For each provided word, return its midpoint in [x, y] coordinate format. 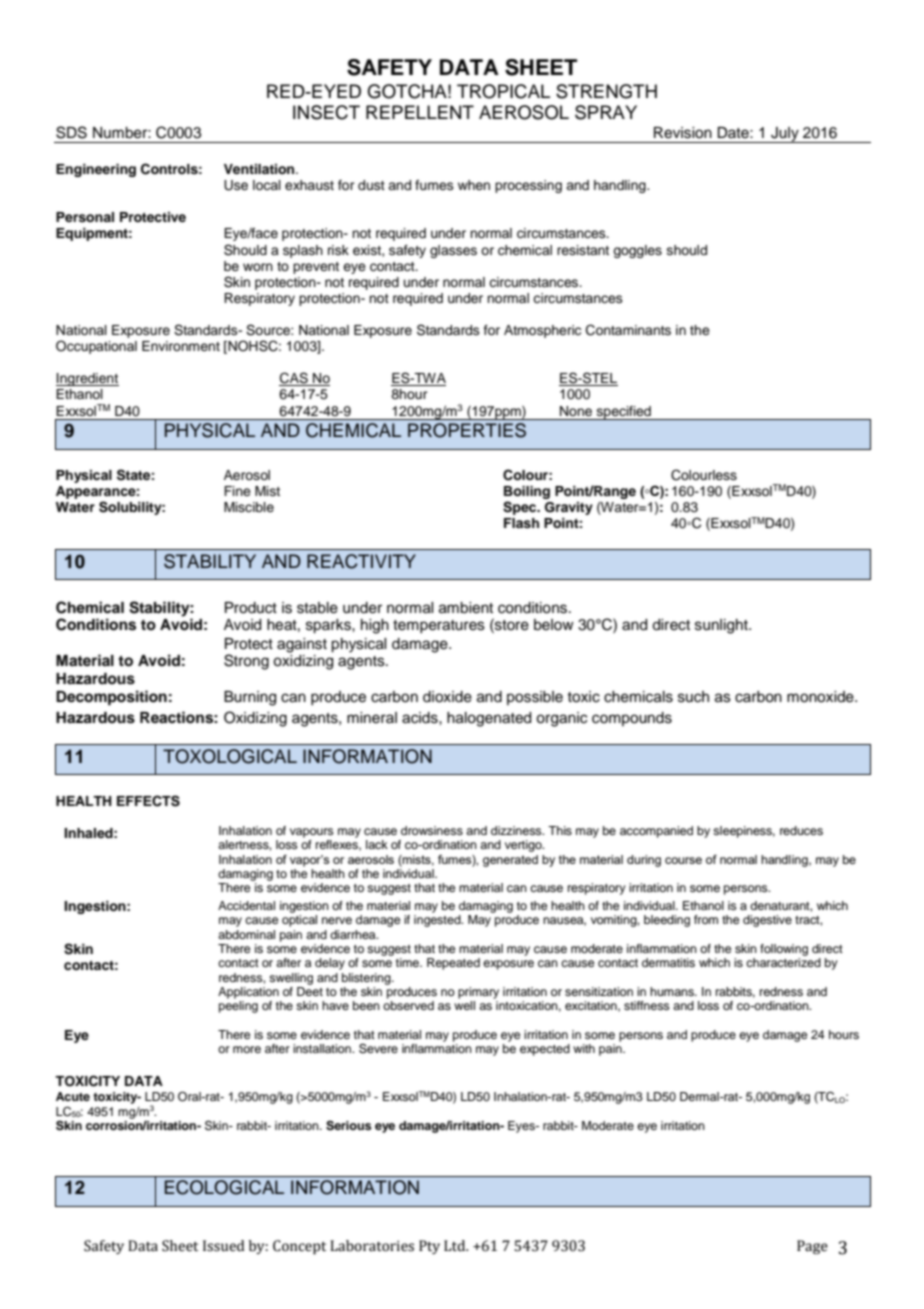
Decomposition [111, 698]
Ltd [456, 1246]
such [693, 697]
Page [812, 1247]
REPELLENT [420, 112]
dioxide [447, 697]
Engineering [96, 170]
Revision [683, 133]
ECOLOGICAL [224, 1187]
